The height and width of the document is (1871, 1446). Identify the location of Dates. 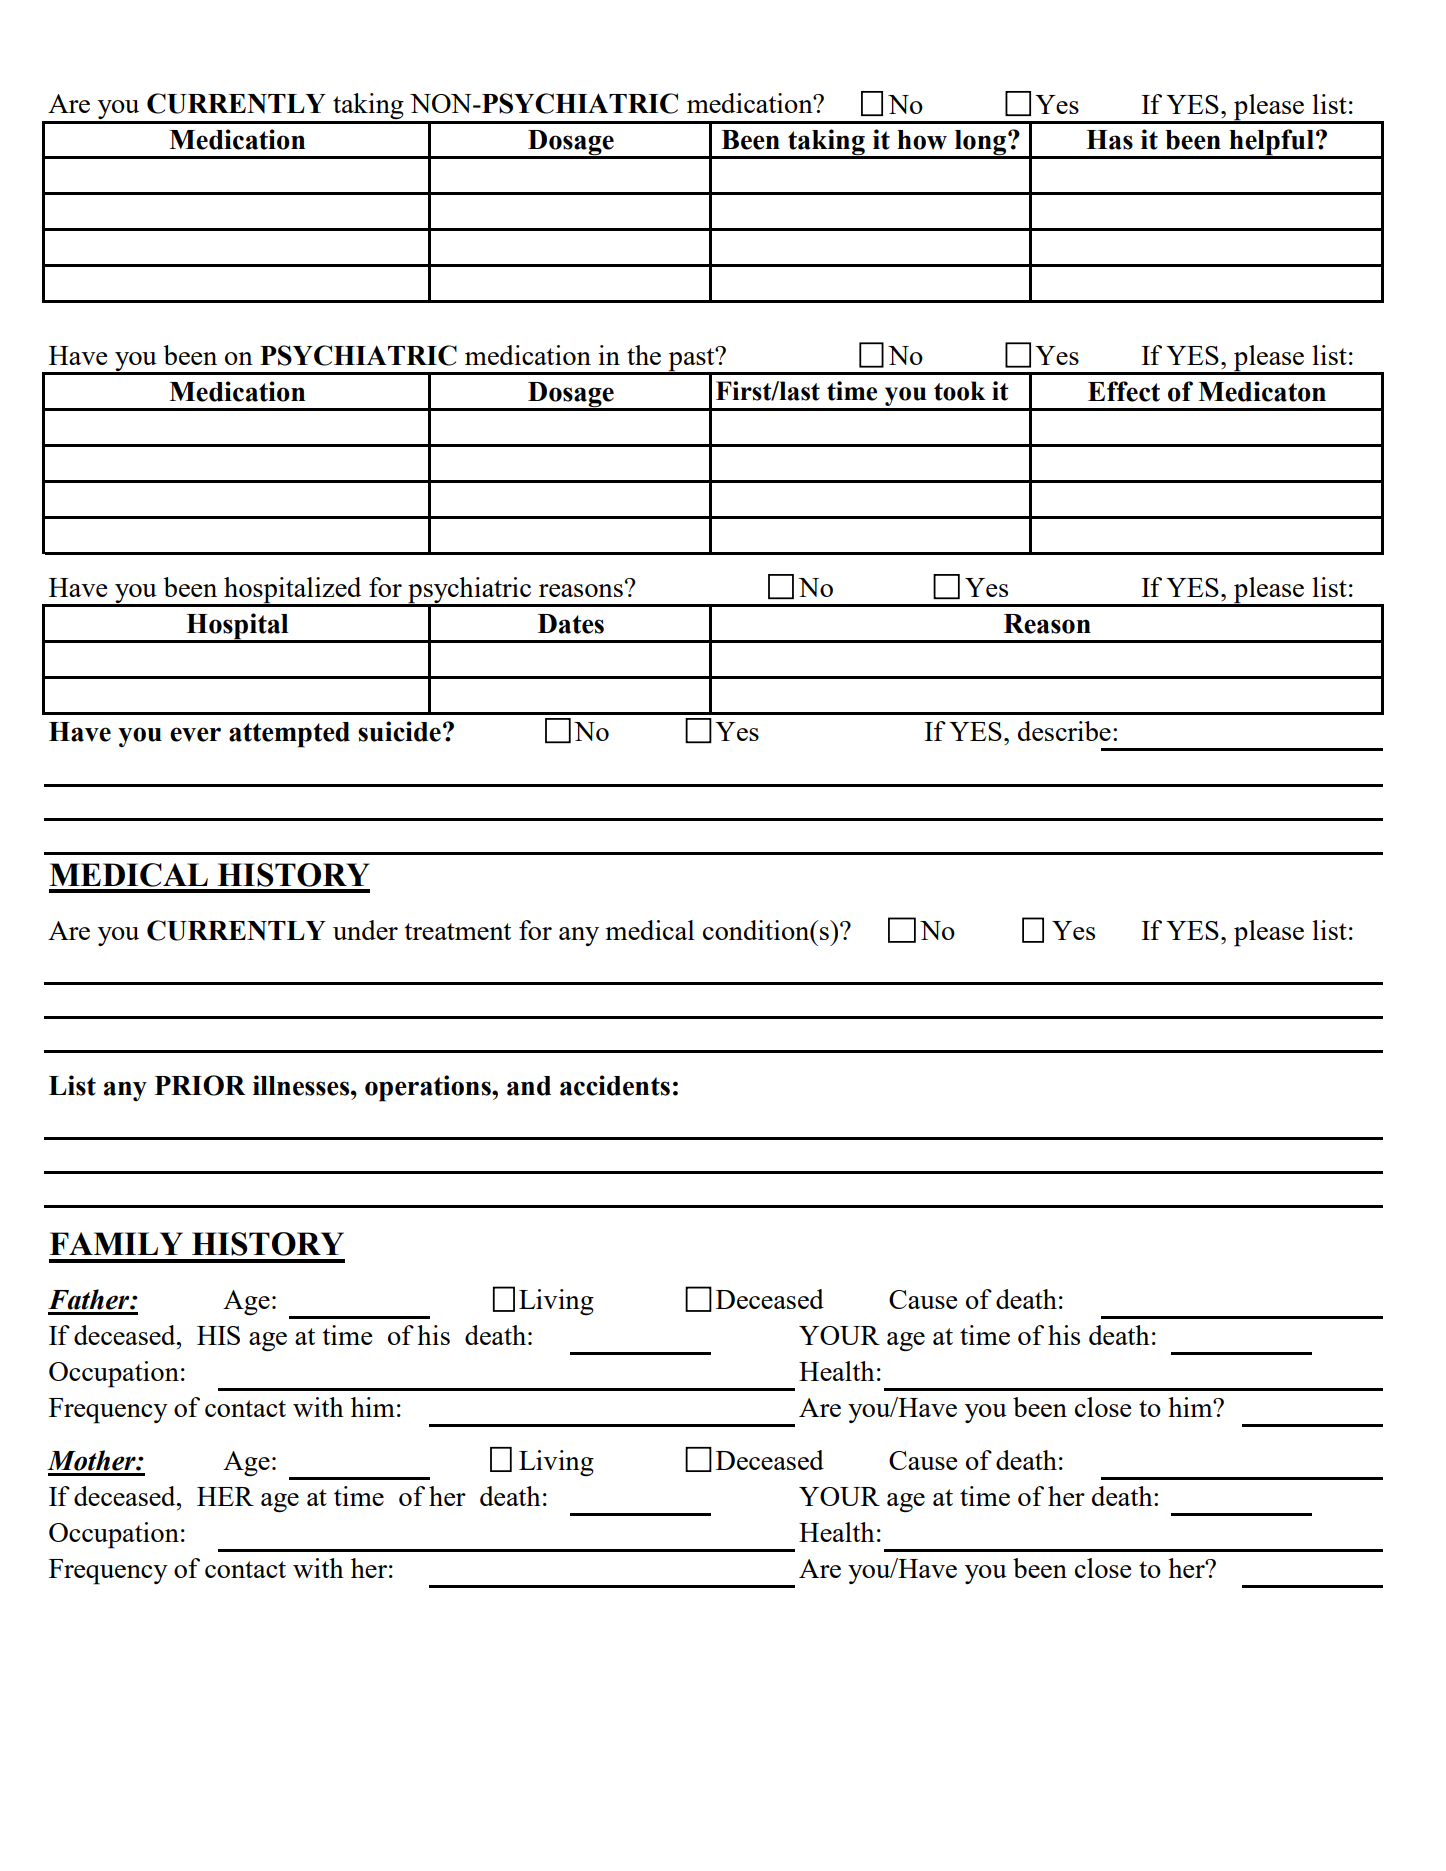
(571, 624).
